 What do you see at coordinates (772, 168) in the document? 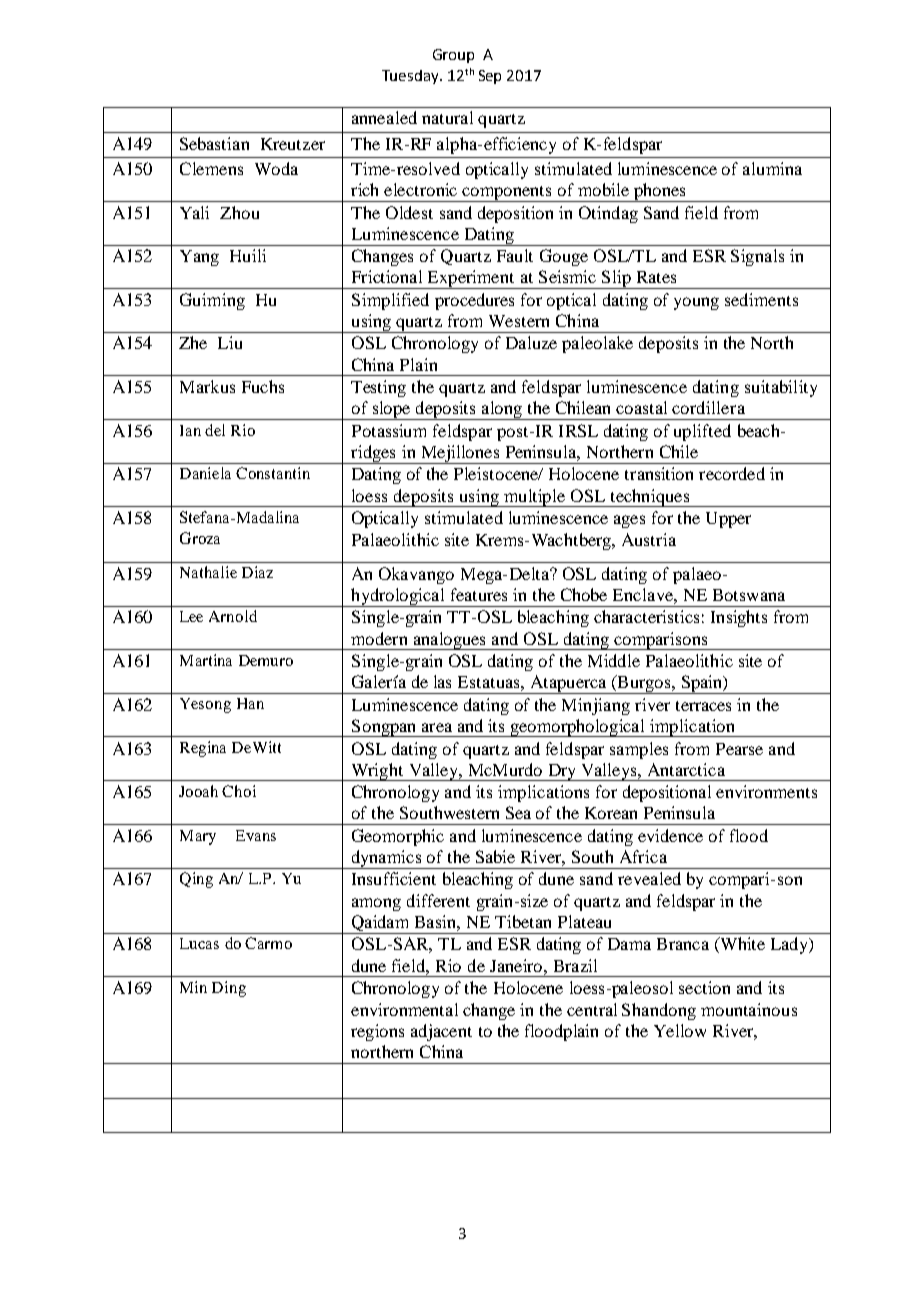
I see `alumina` at bounding box center [772, 168].
